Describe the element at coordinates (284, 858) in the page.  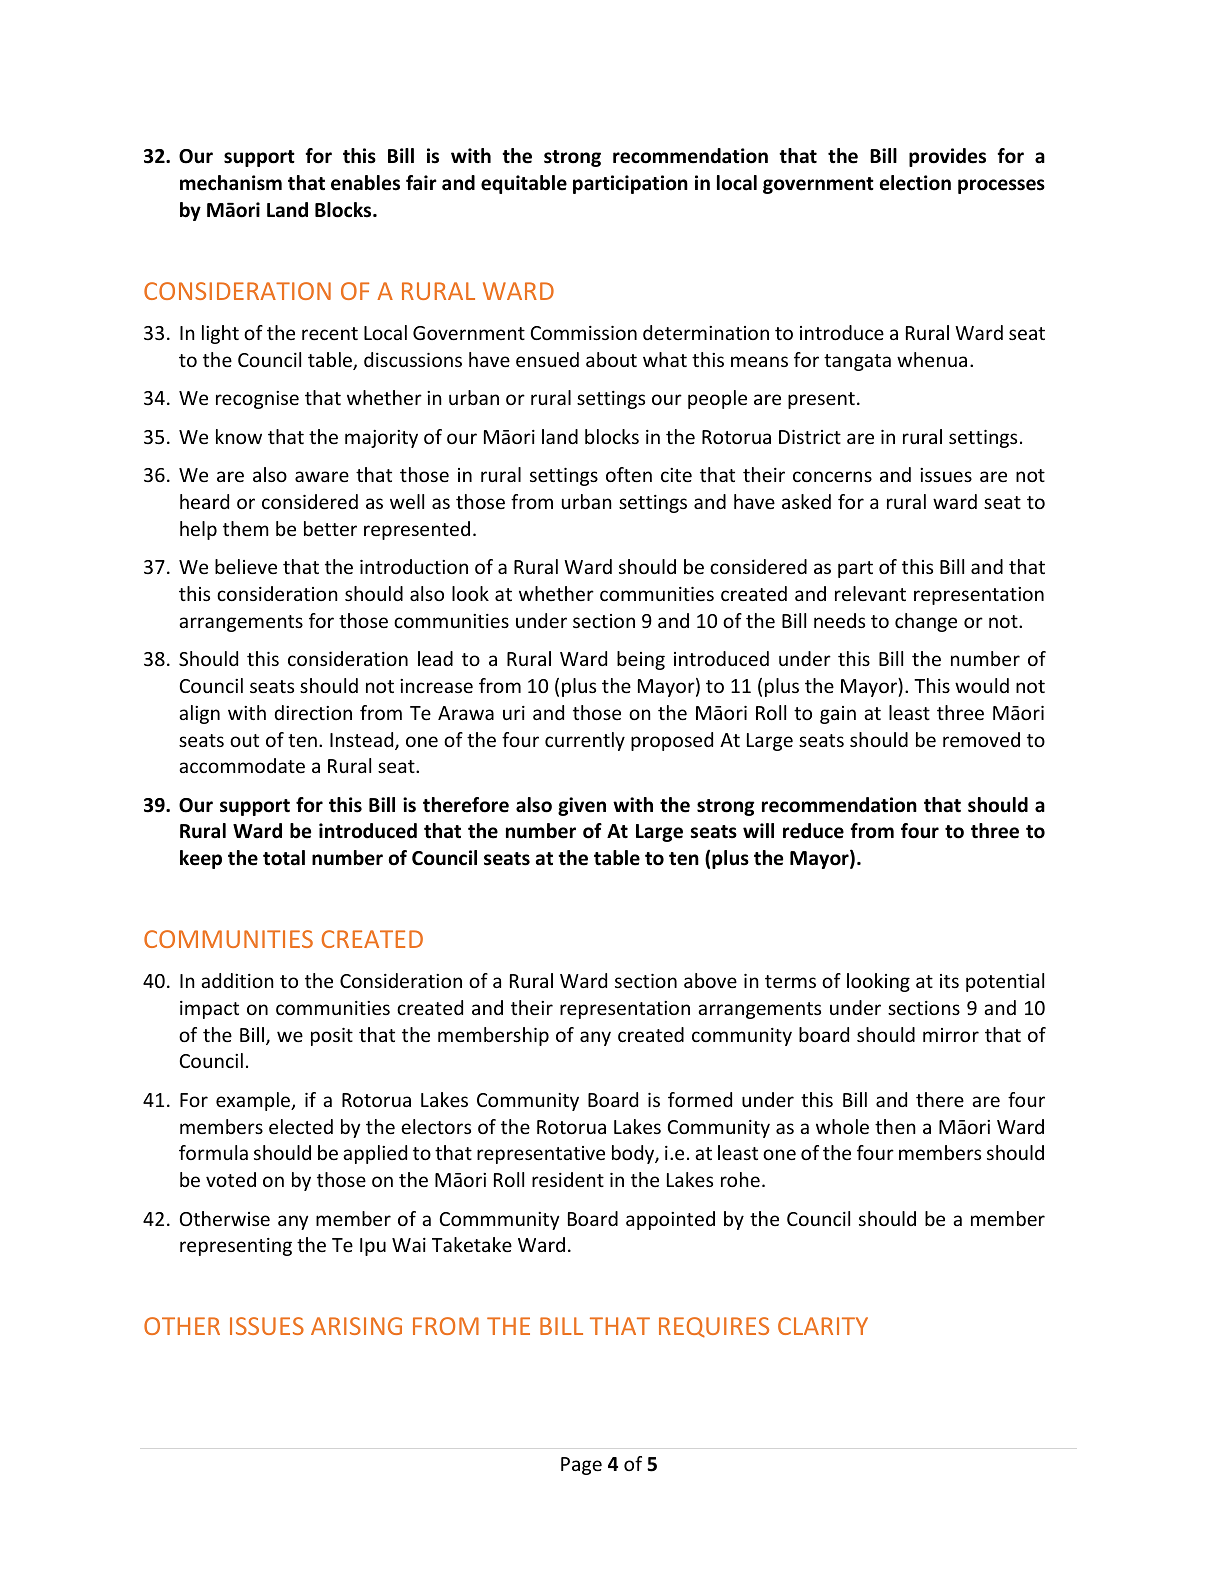
I see `total` at that location.
